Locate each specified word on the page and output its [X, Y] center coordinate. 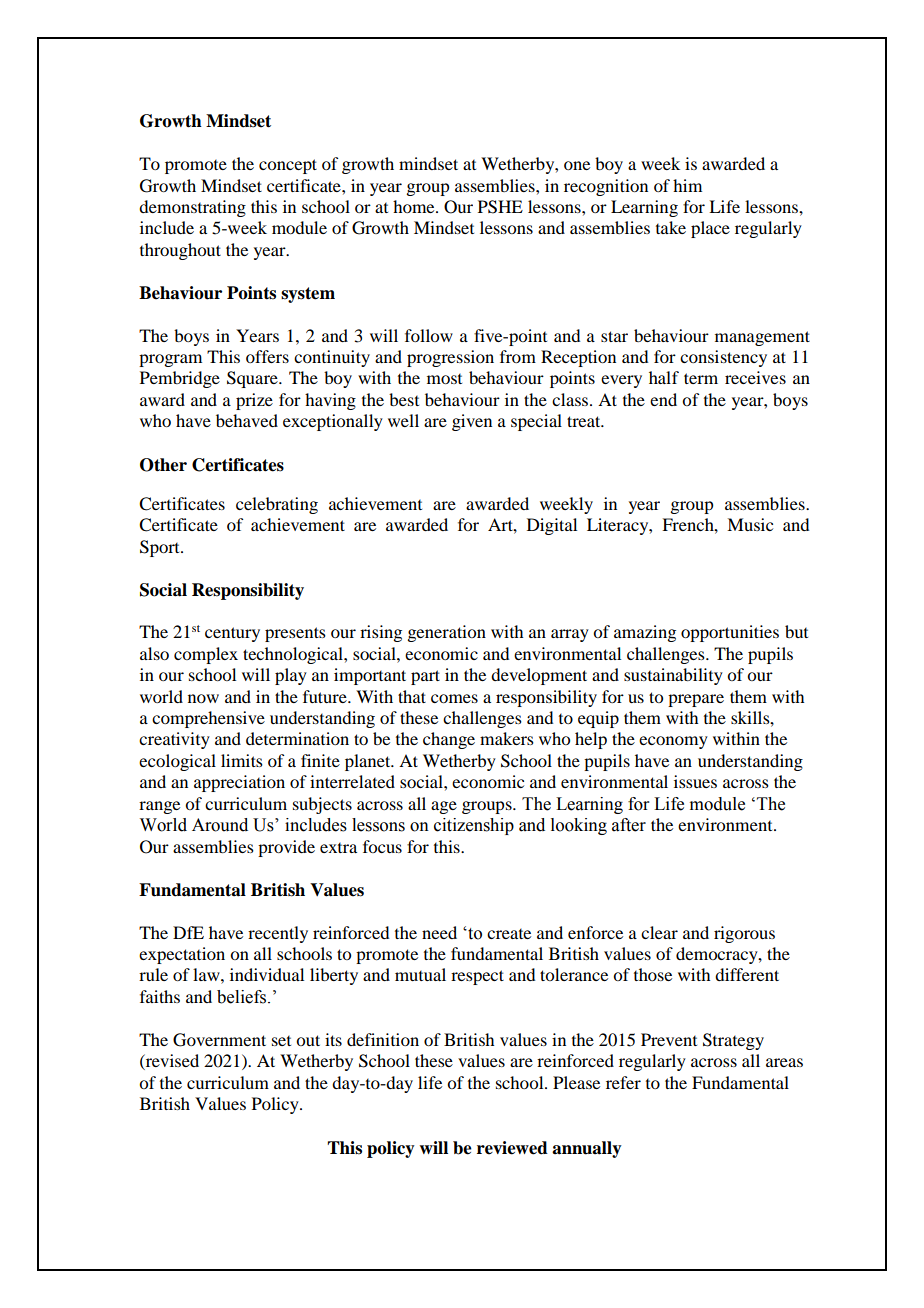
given [472, 422]
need [439, 932]
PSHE [500, 207]
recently [278, 934]
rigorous [744, 934]
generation [446, 633]
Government [219, 1040]
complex [206, 655]
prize [254, 401]
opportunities [730, 633]
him [687, 185]
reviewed [512, 1148]
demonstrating [192, 208]
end [663, 399]
